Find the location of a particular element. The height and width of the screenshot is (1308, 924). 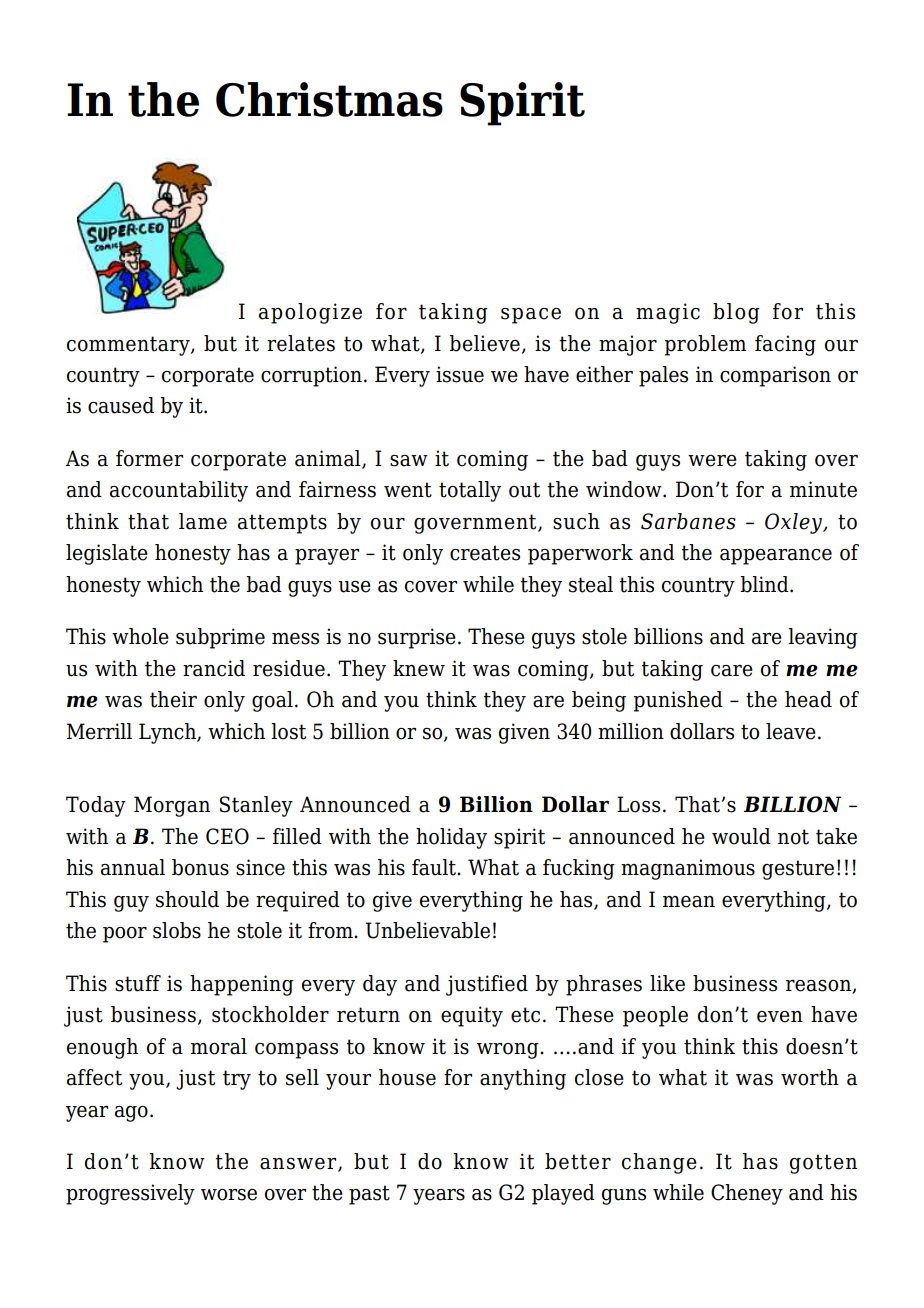

blog is located at coordinates (736, 313).
